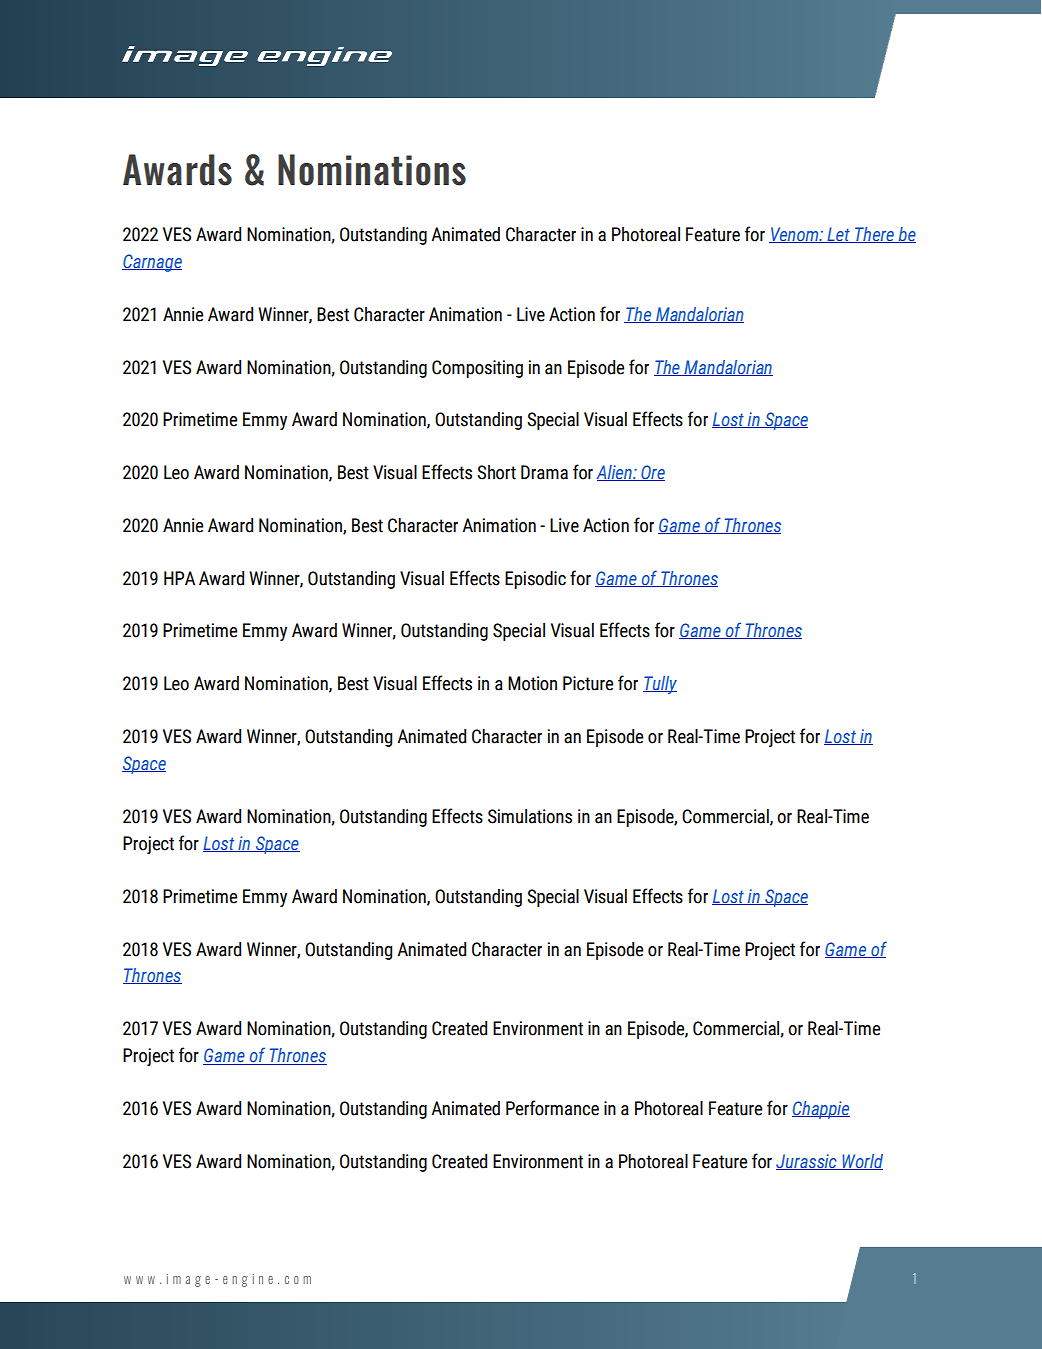 The height and width of the page is (1349, 1042). Describe the element at coordinates (552, 1108) in the page. I see `Performance` at that location.
